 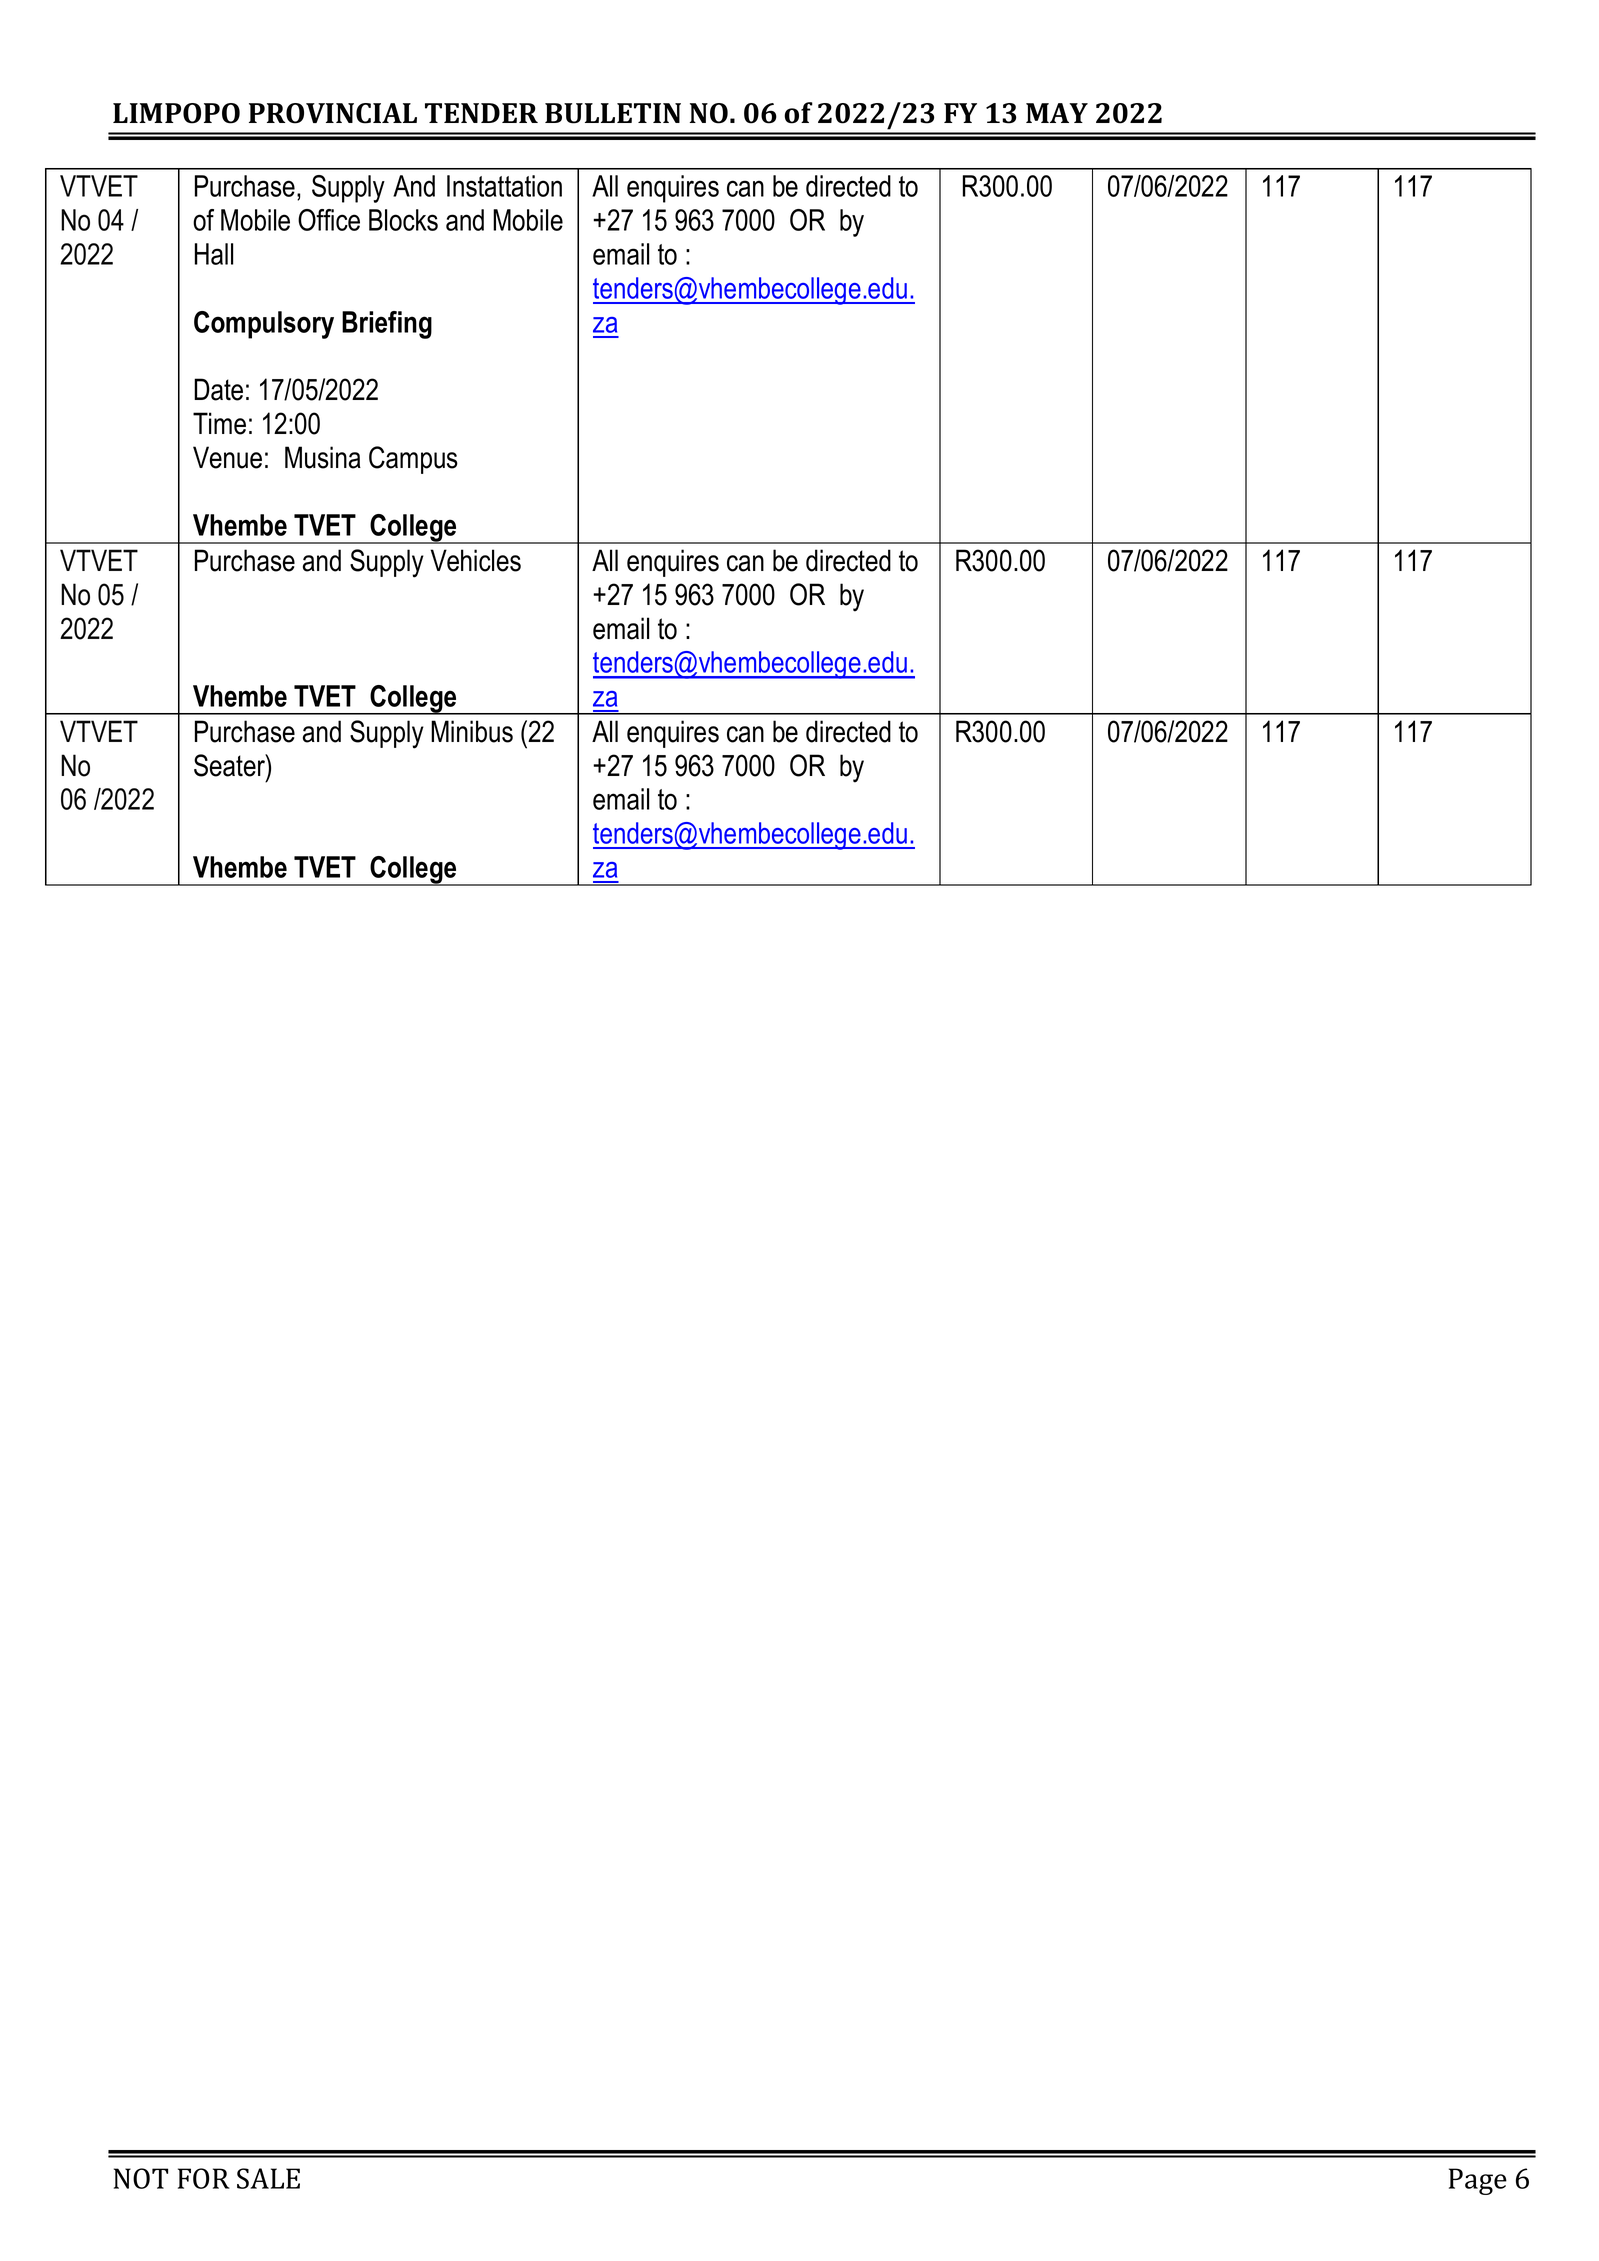 I want to click on MAY, so click(x=1057, y=113).
